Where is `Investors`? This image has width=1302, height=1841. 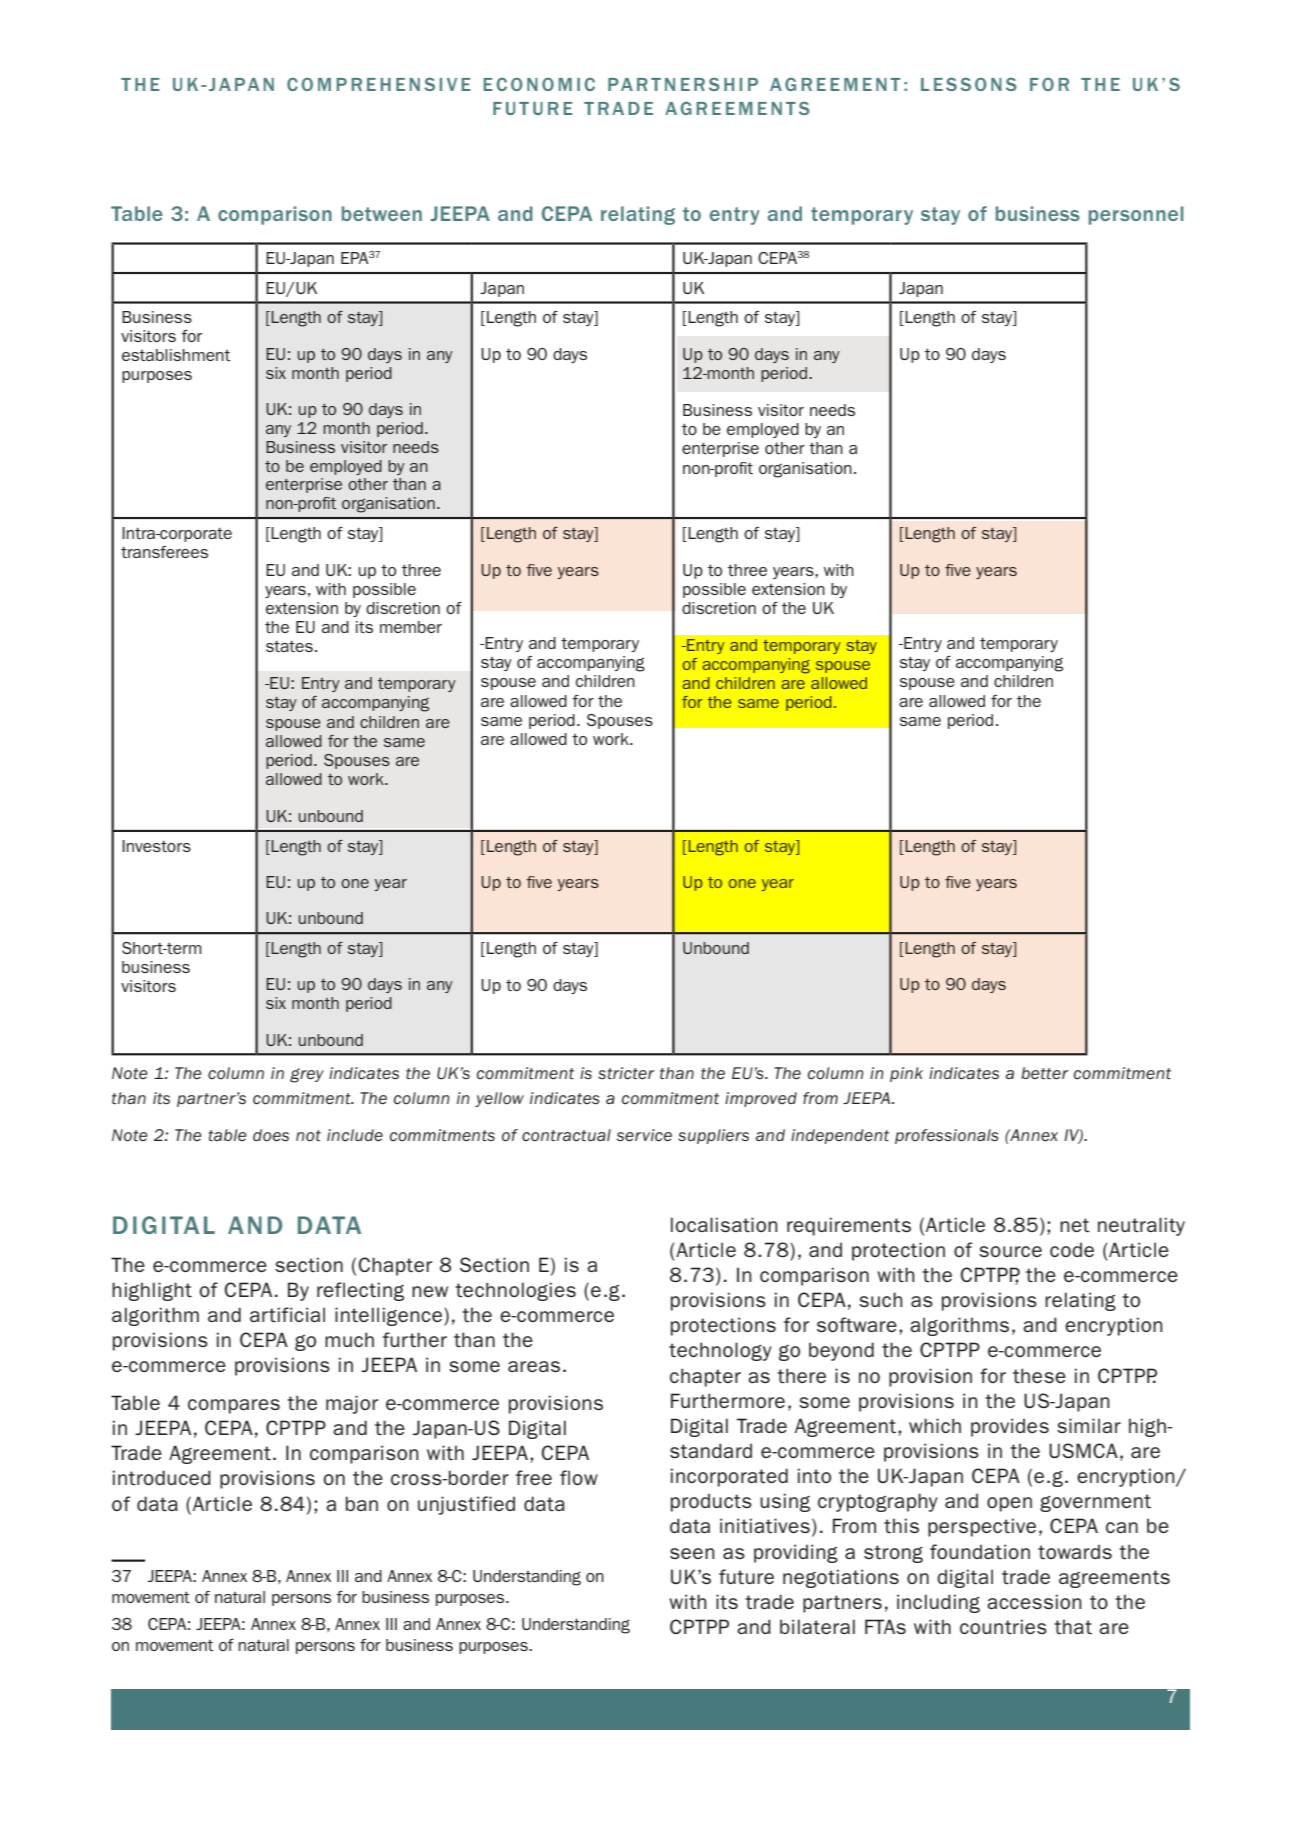
Investors is located at coordinates (156, 846).
